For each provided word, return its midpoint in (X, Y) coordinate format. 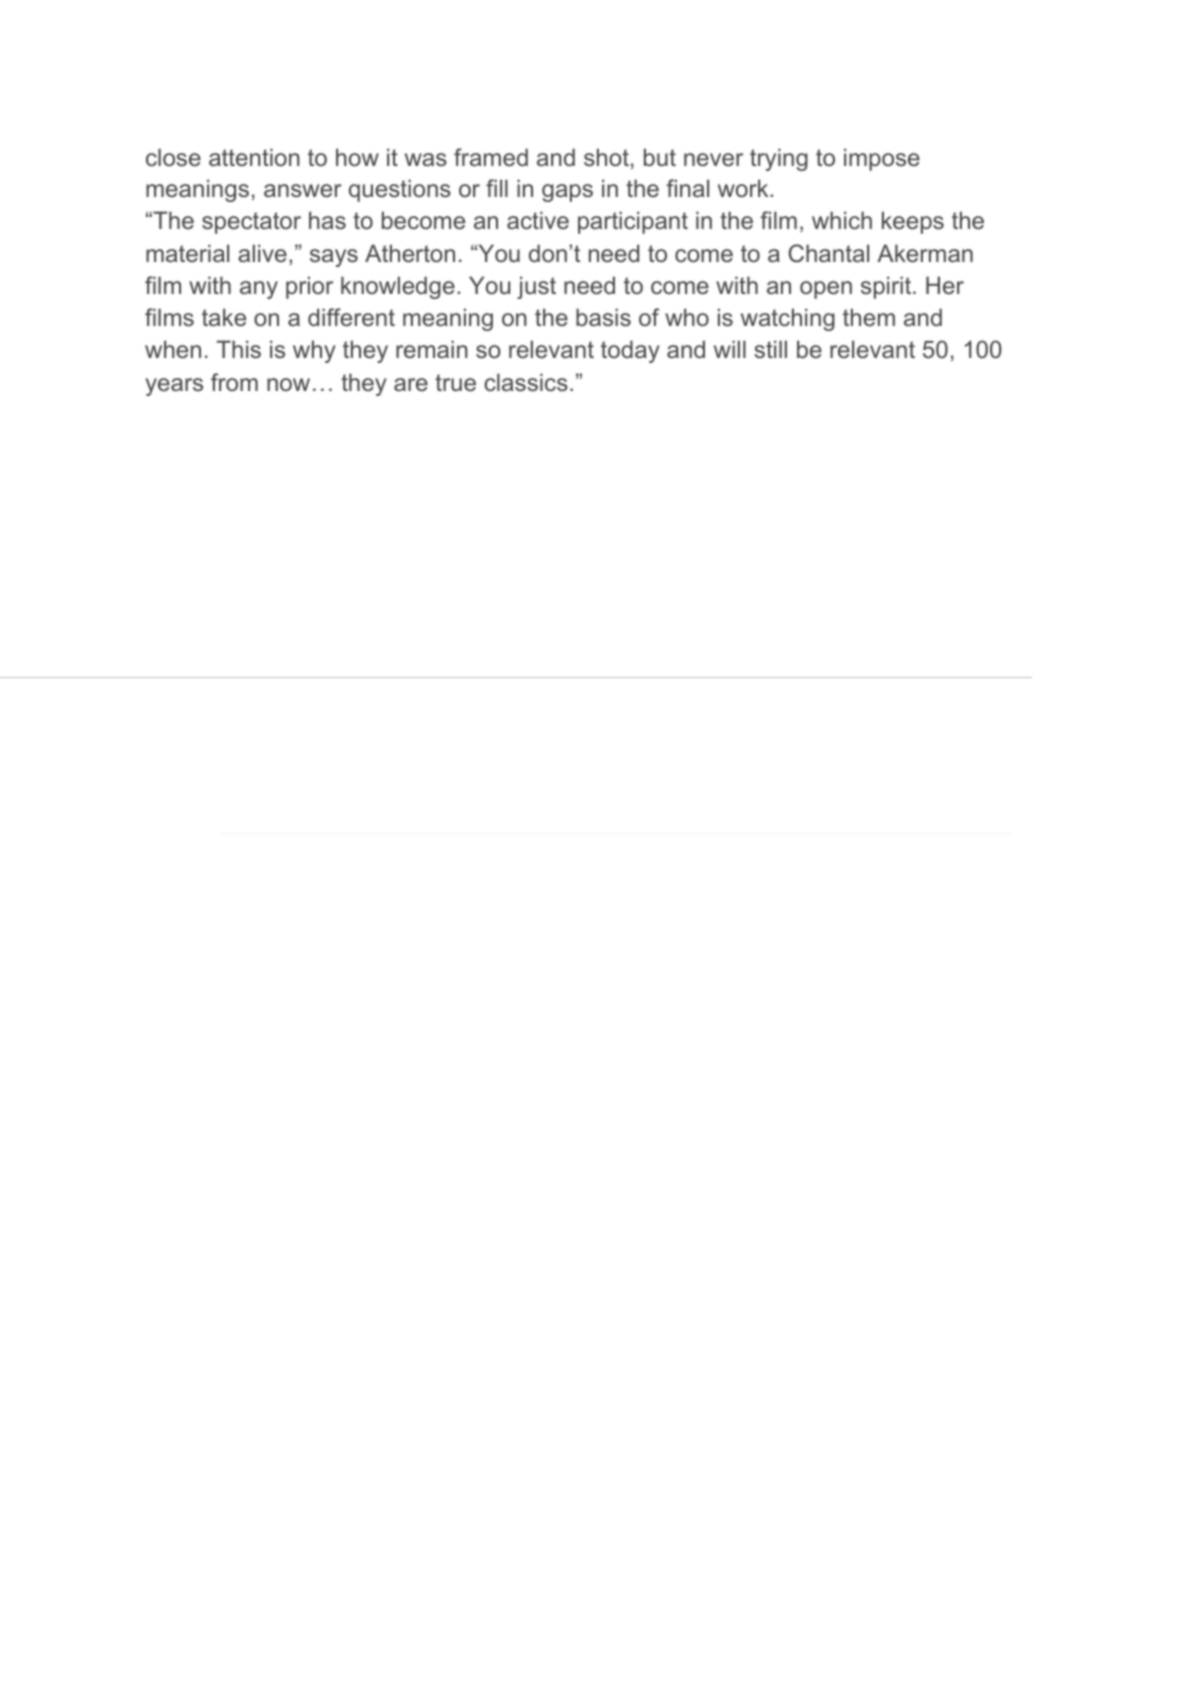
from (234, 382)
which (842, 220)
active (538, 220)
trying (779, 159)
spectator (251, 223)
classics (526, 382)
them (869, 317)
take (224, 317)
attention (254, 157)
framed (491, 157)
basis (603, 317)
